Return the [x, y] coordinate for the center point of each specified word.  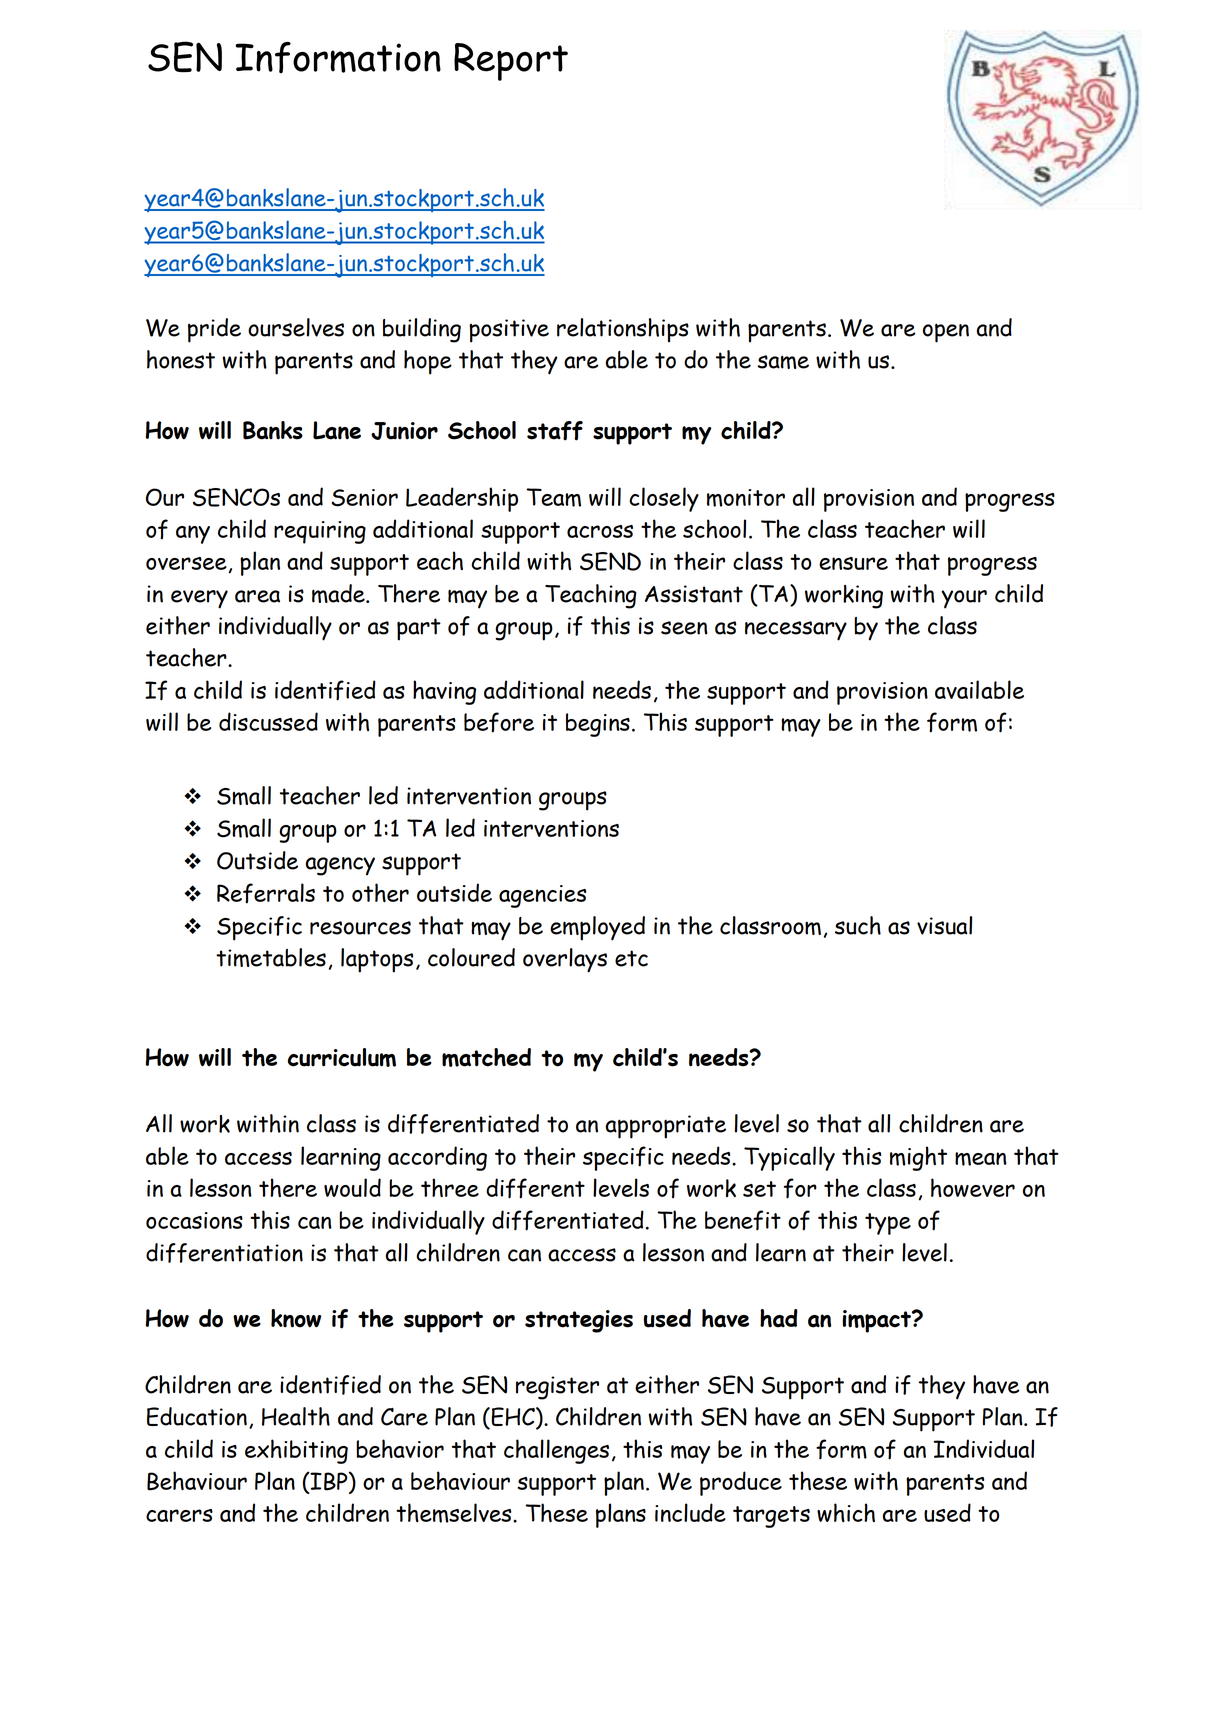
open [946, 333]
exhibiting [296, 1451]
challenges [556, 1451]
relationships [623, 330]
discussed [268, 721]
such [858, 925]
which [846, 1512]
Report [511, 62]
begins [598, 725]
